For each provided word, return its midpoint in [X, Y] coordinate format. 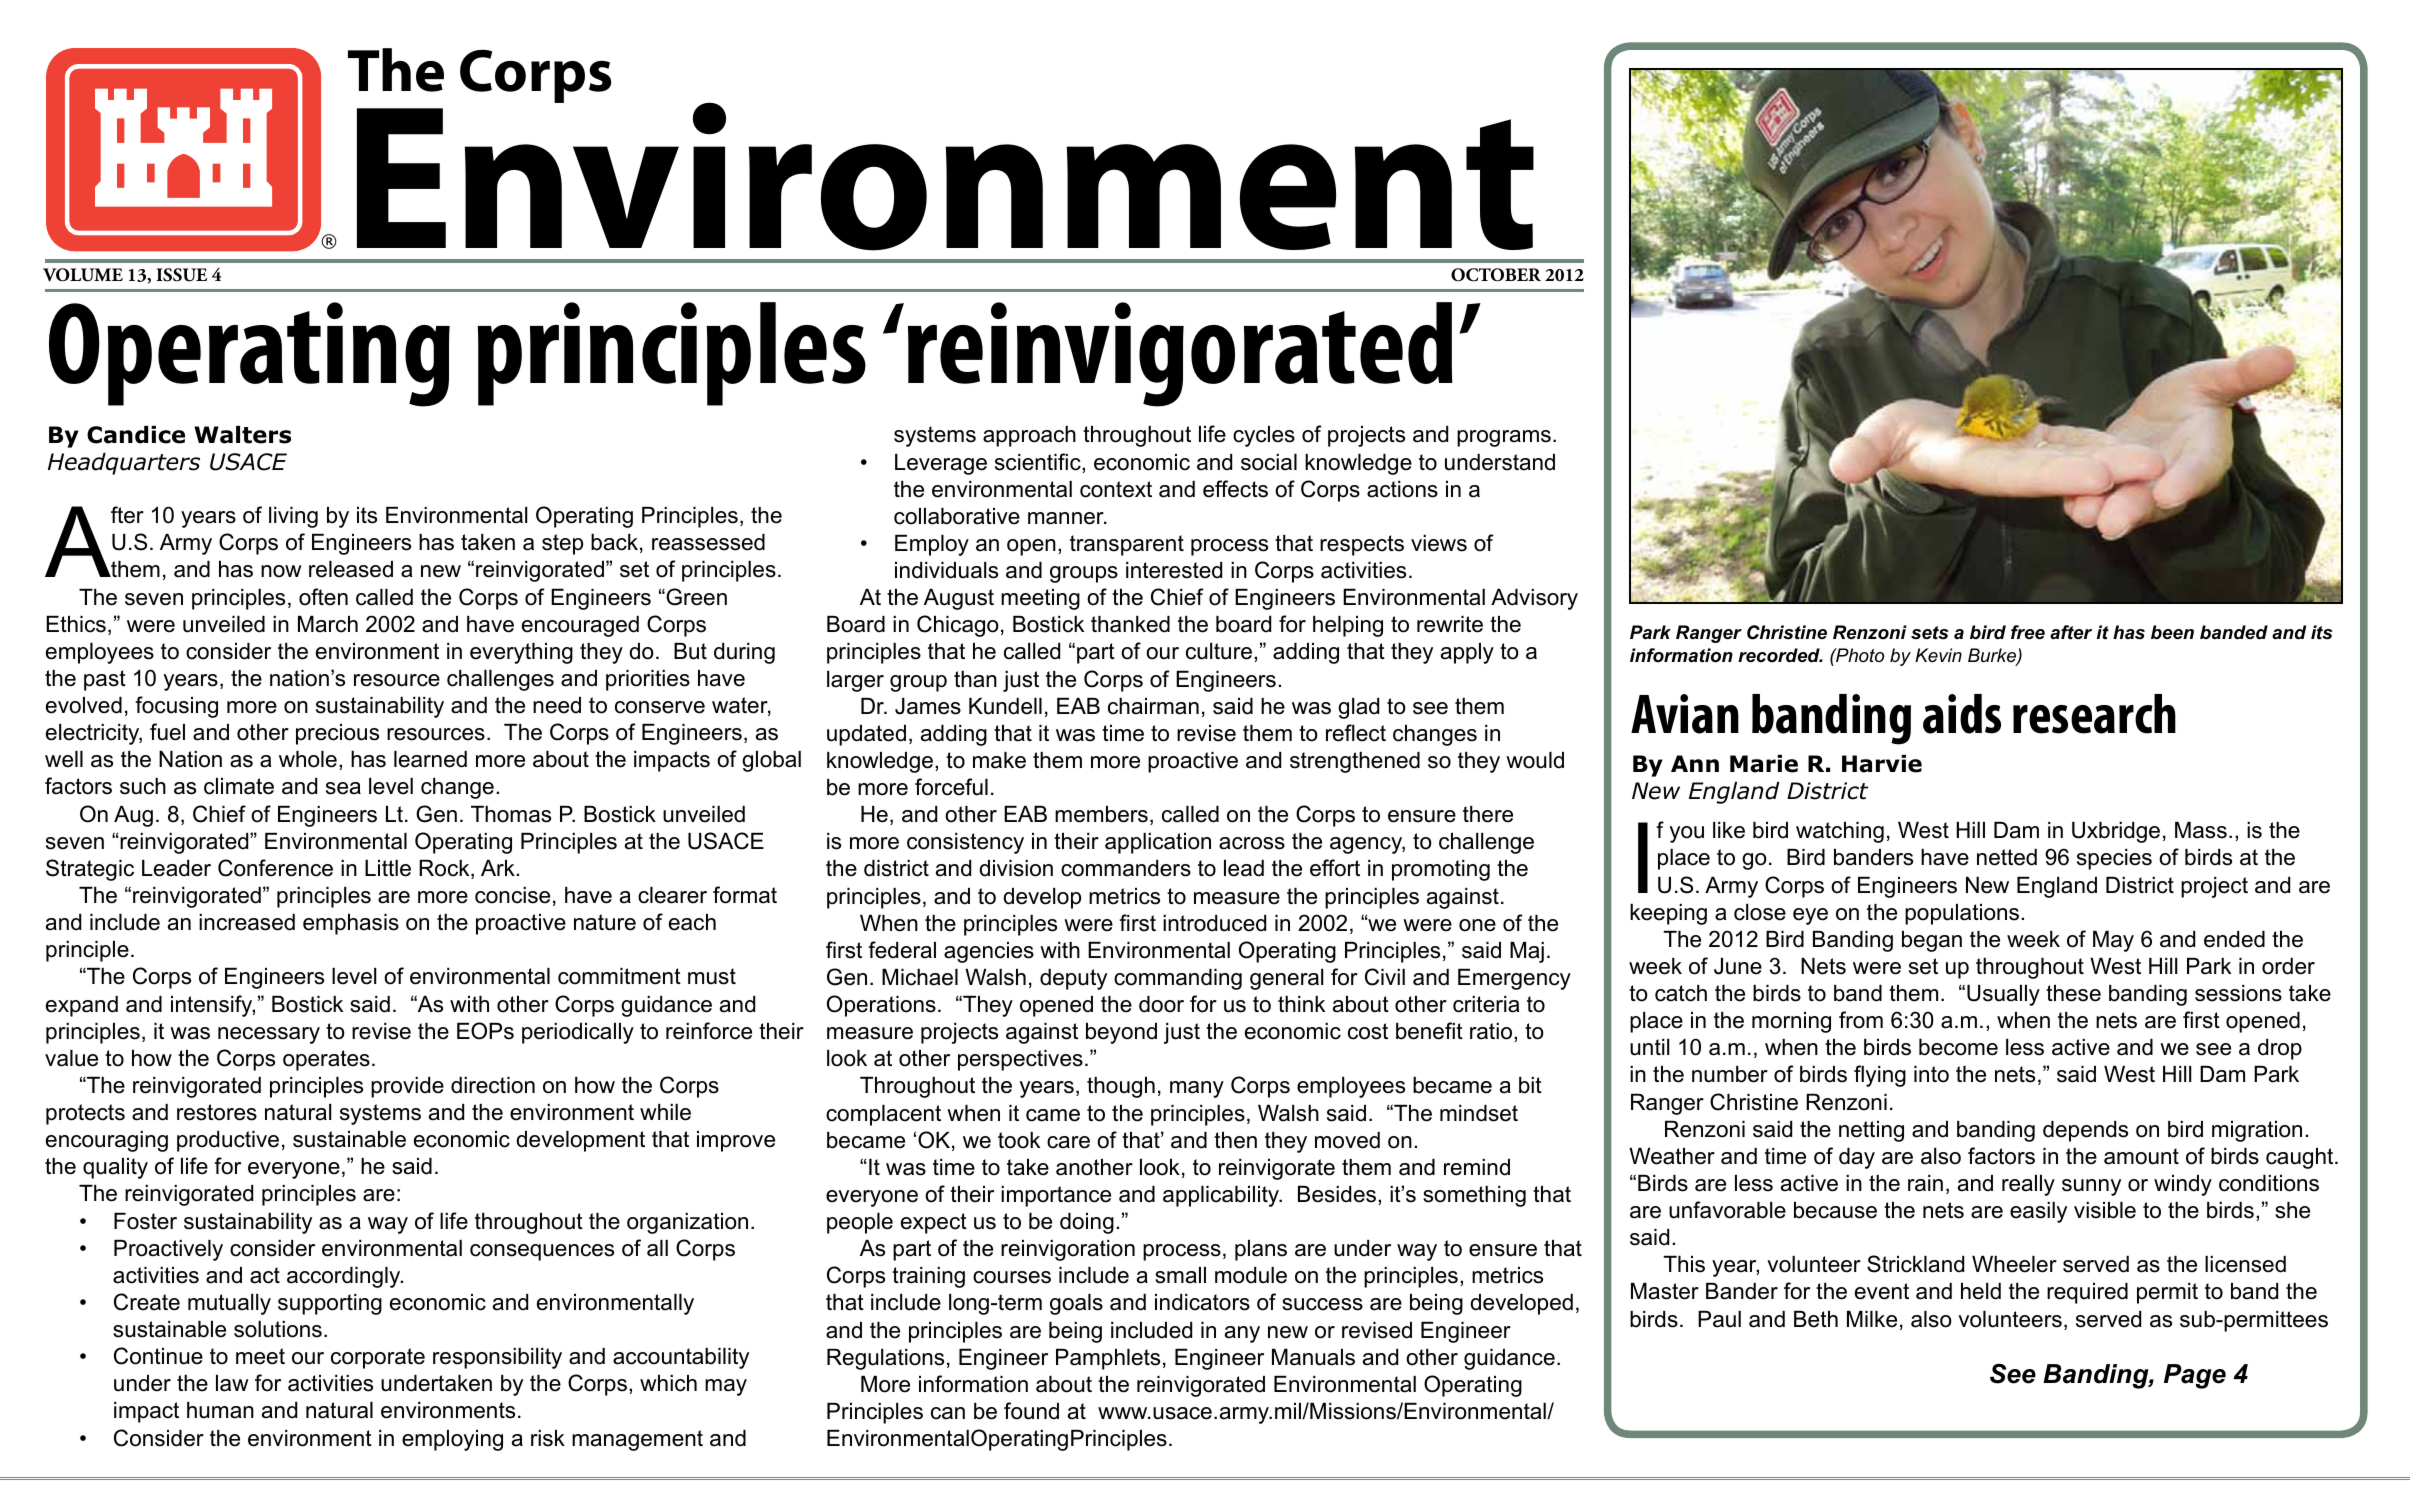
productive [228, 1141]
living [293, 517]
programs [1504, 438]
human [220, 1410]
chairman [1153, 706]
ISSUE [181, 275]
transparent [1127, 545]
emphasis [351, 924]
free [2028, 632]
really [2028, 1185]
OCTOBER [1496, 275]
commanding [1178, 979]
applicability [1222, 1196]
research [2094, 714]
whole [308, 759]
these [2073, 993]
